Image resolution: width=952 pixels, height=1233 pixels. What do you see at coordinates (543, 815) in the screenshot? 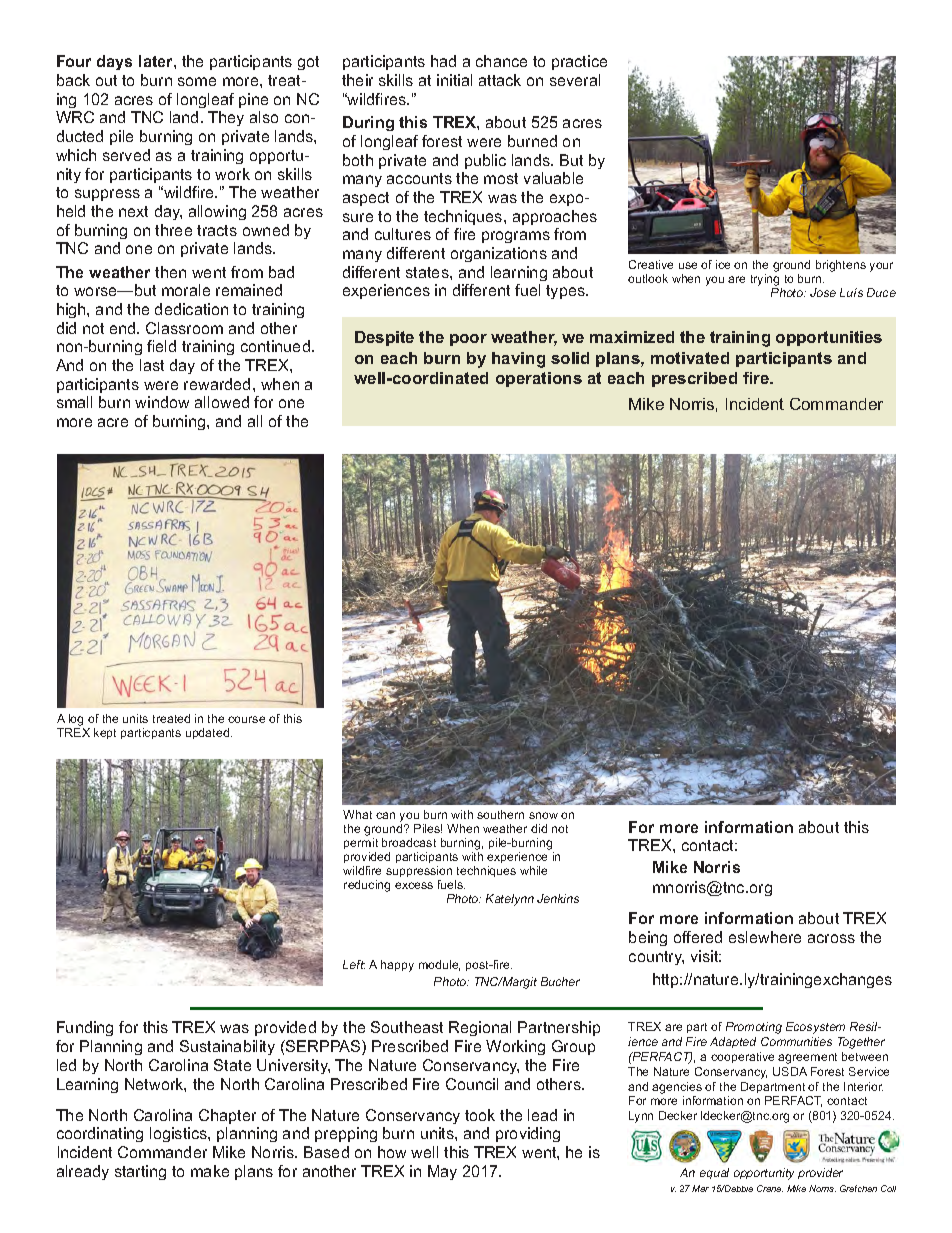
I see `snow` at bounding box center [543, 815].
